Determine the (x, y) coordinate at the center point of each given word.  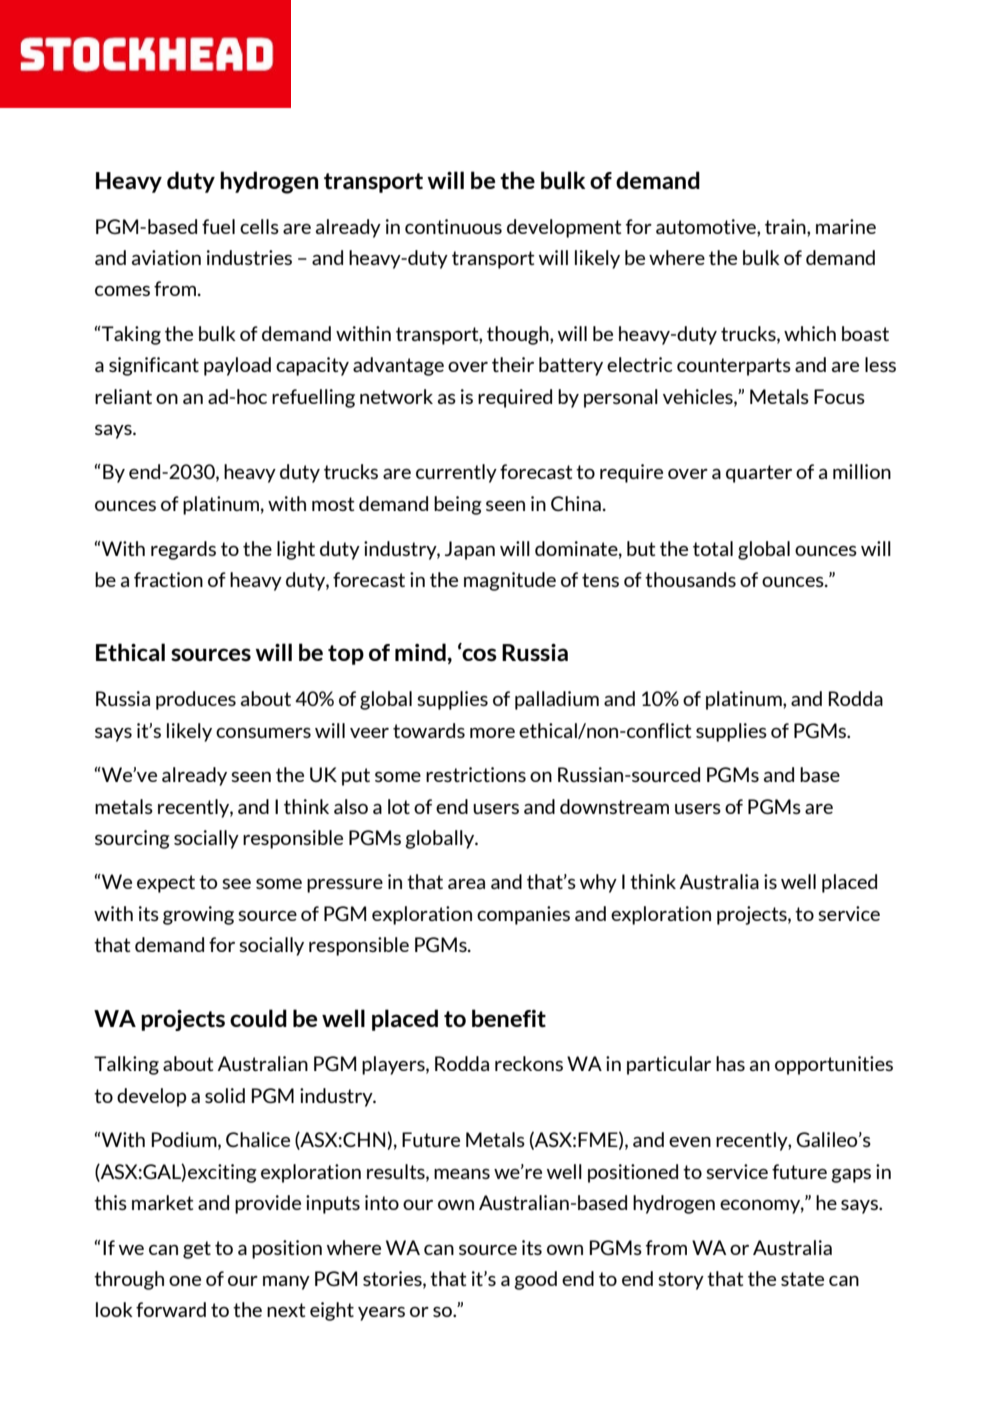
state (802, 1279)
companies (523, 915)
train (786, 226)
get (197, 1250)
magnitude (510, 581)
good (535, 1280)
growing (198, 915)
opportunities (834, 1065)
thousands (690, 579)
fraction (168, 579)
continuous (453, 226)
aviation (166, 257)
